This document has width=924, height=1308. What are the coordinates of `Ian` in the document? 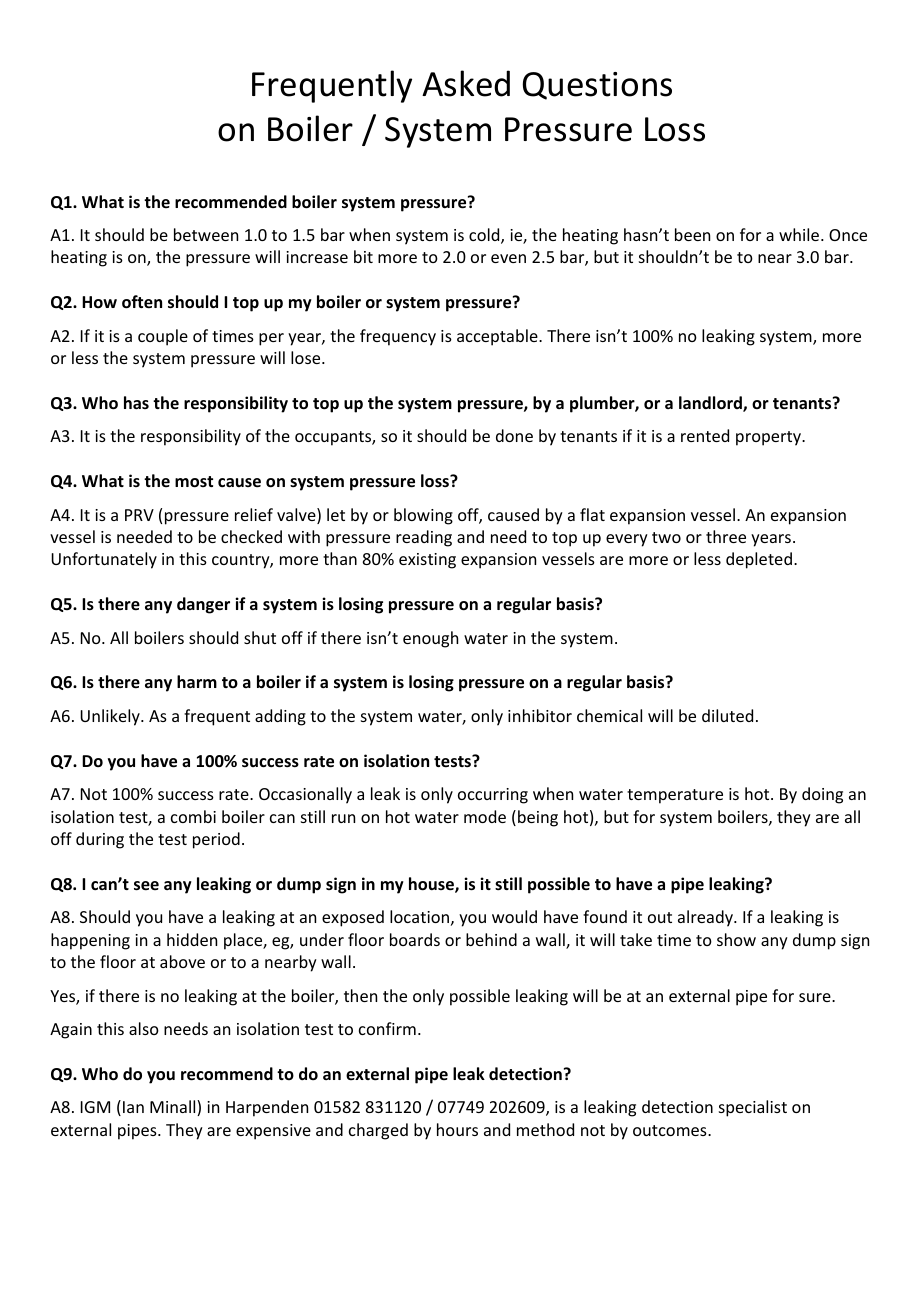 It's located at (133, 1107).
